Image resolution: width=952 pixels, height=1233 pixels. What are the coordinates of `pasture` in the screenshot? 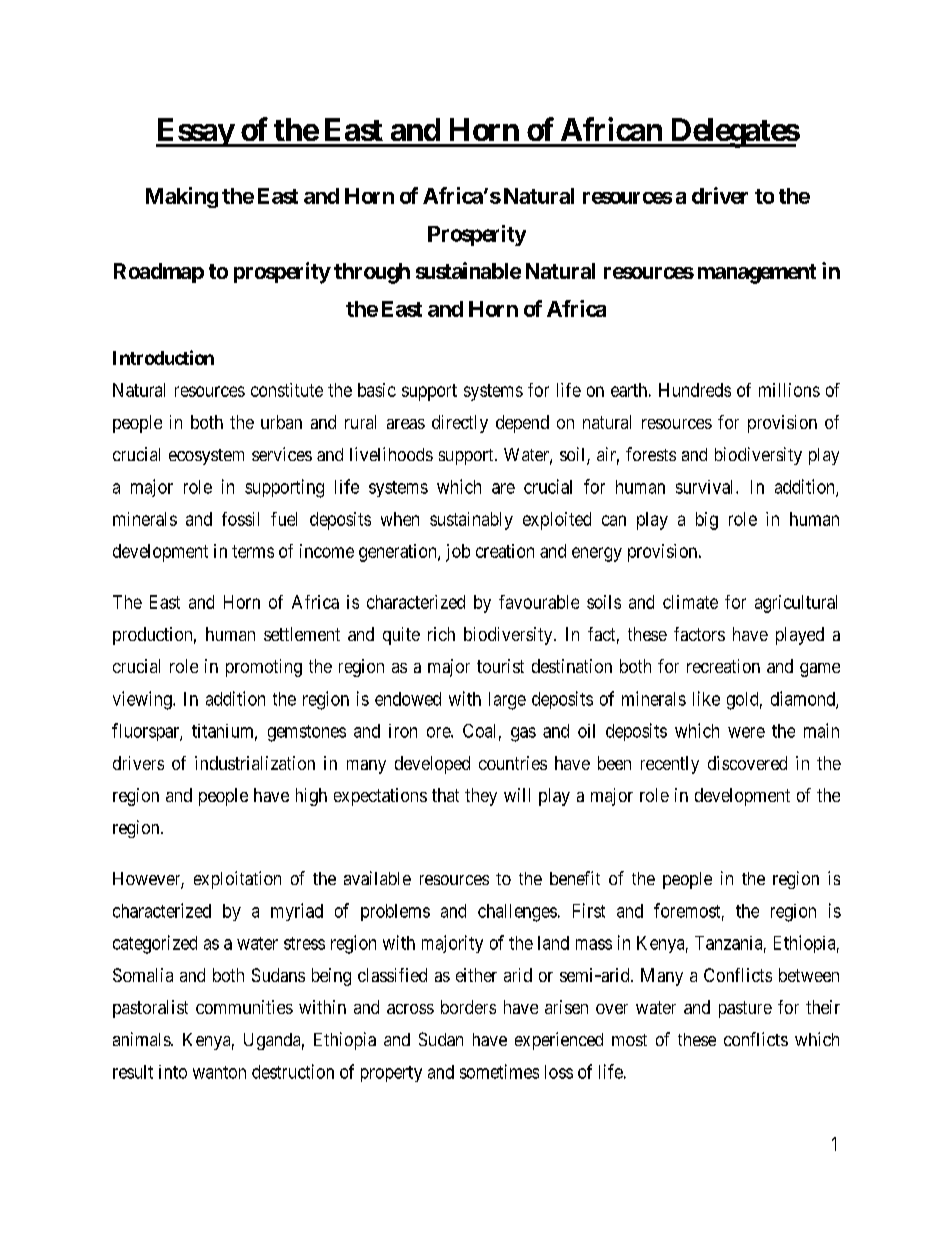 It's located at (745, 1009).
